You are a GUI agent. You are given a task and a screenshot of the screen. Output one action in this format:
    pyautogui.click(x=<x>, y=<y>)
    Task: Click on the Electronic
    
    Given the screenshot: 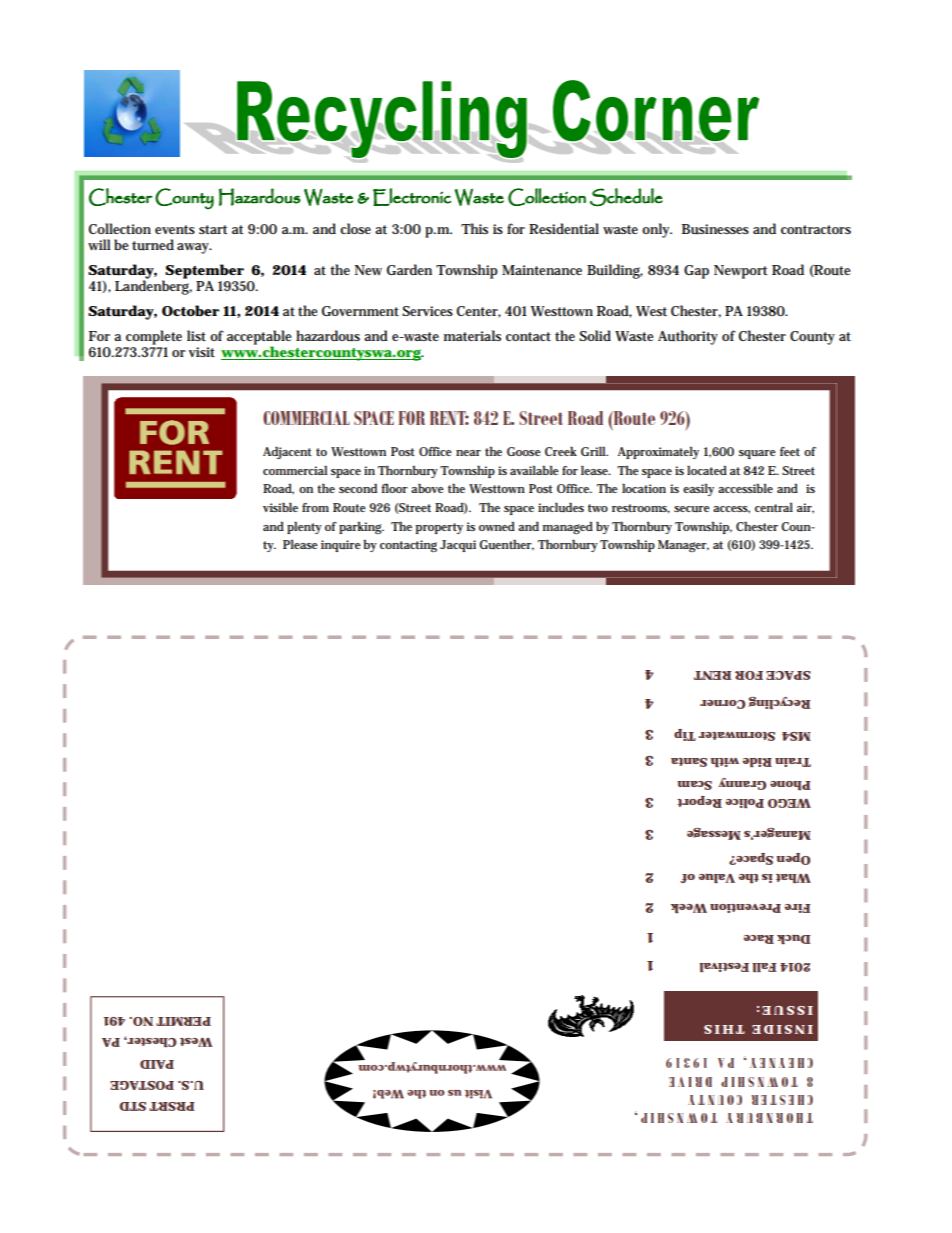 What is the action you would take?
    pyautogui.click(x=412, y=197)
